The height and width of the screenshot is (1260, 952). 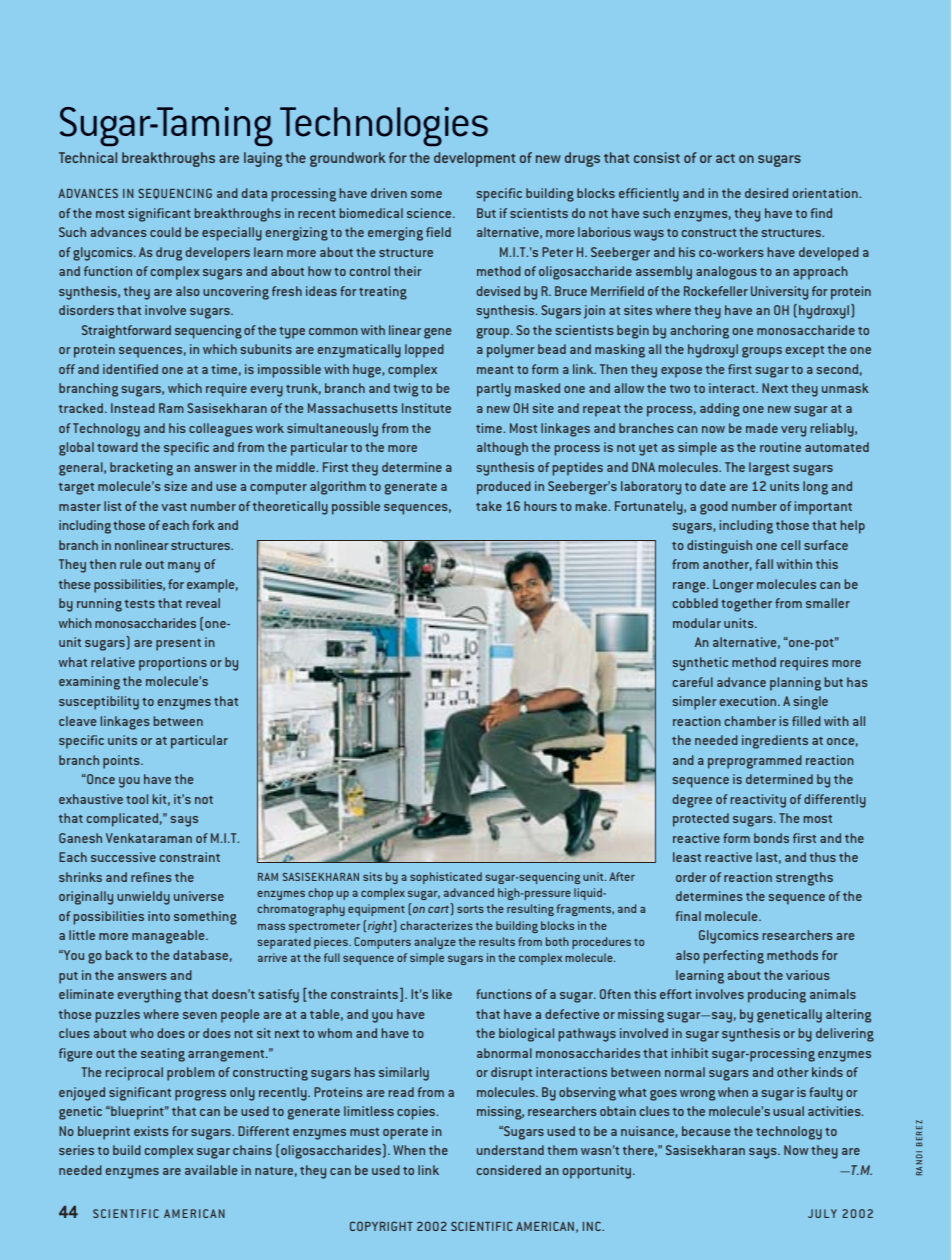 I want to click on desired, so click(x=766, y=193).
